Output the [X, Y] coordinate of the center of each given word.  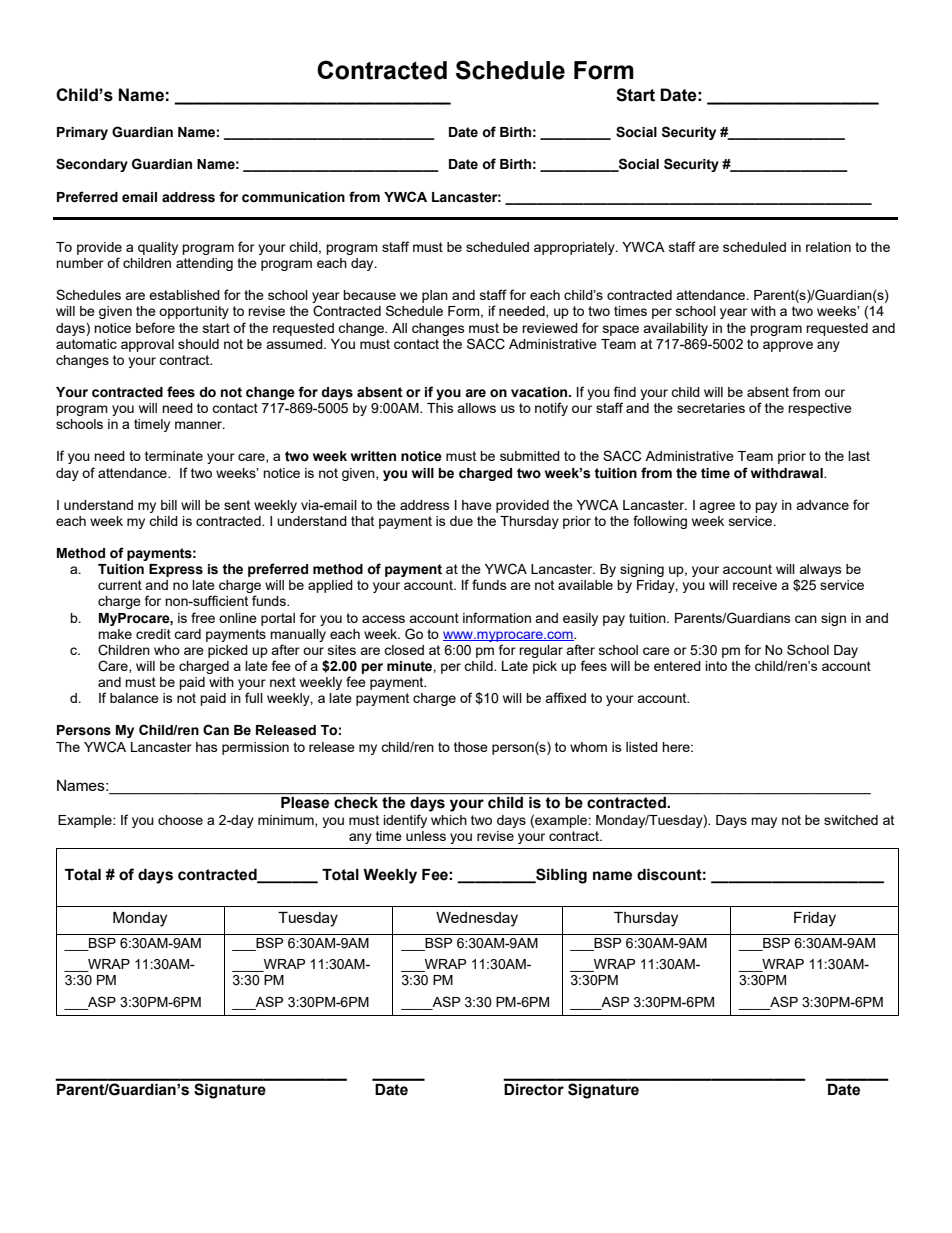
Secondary [92, 165]
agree [717, 507]
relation [828, 247]
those [471, 747]
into [716, 666]
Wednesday [477, 919]
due [461, 521]
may [764, 822]
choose [180, 820]
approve [788, 346]
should [198, 344]
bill [169, 505]
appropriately [575, 248]
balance [134, 698]
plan [435, 296]
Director [534, 1090]
